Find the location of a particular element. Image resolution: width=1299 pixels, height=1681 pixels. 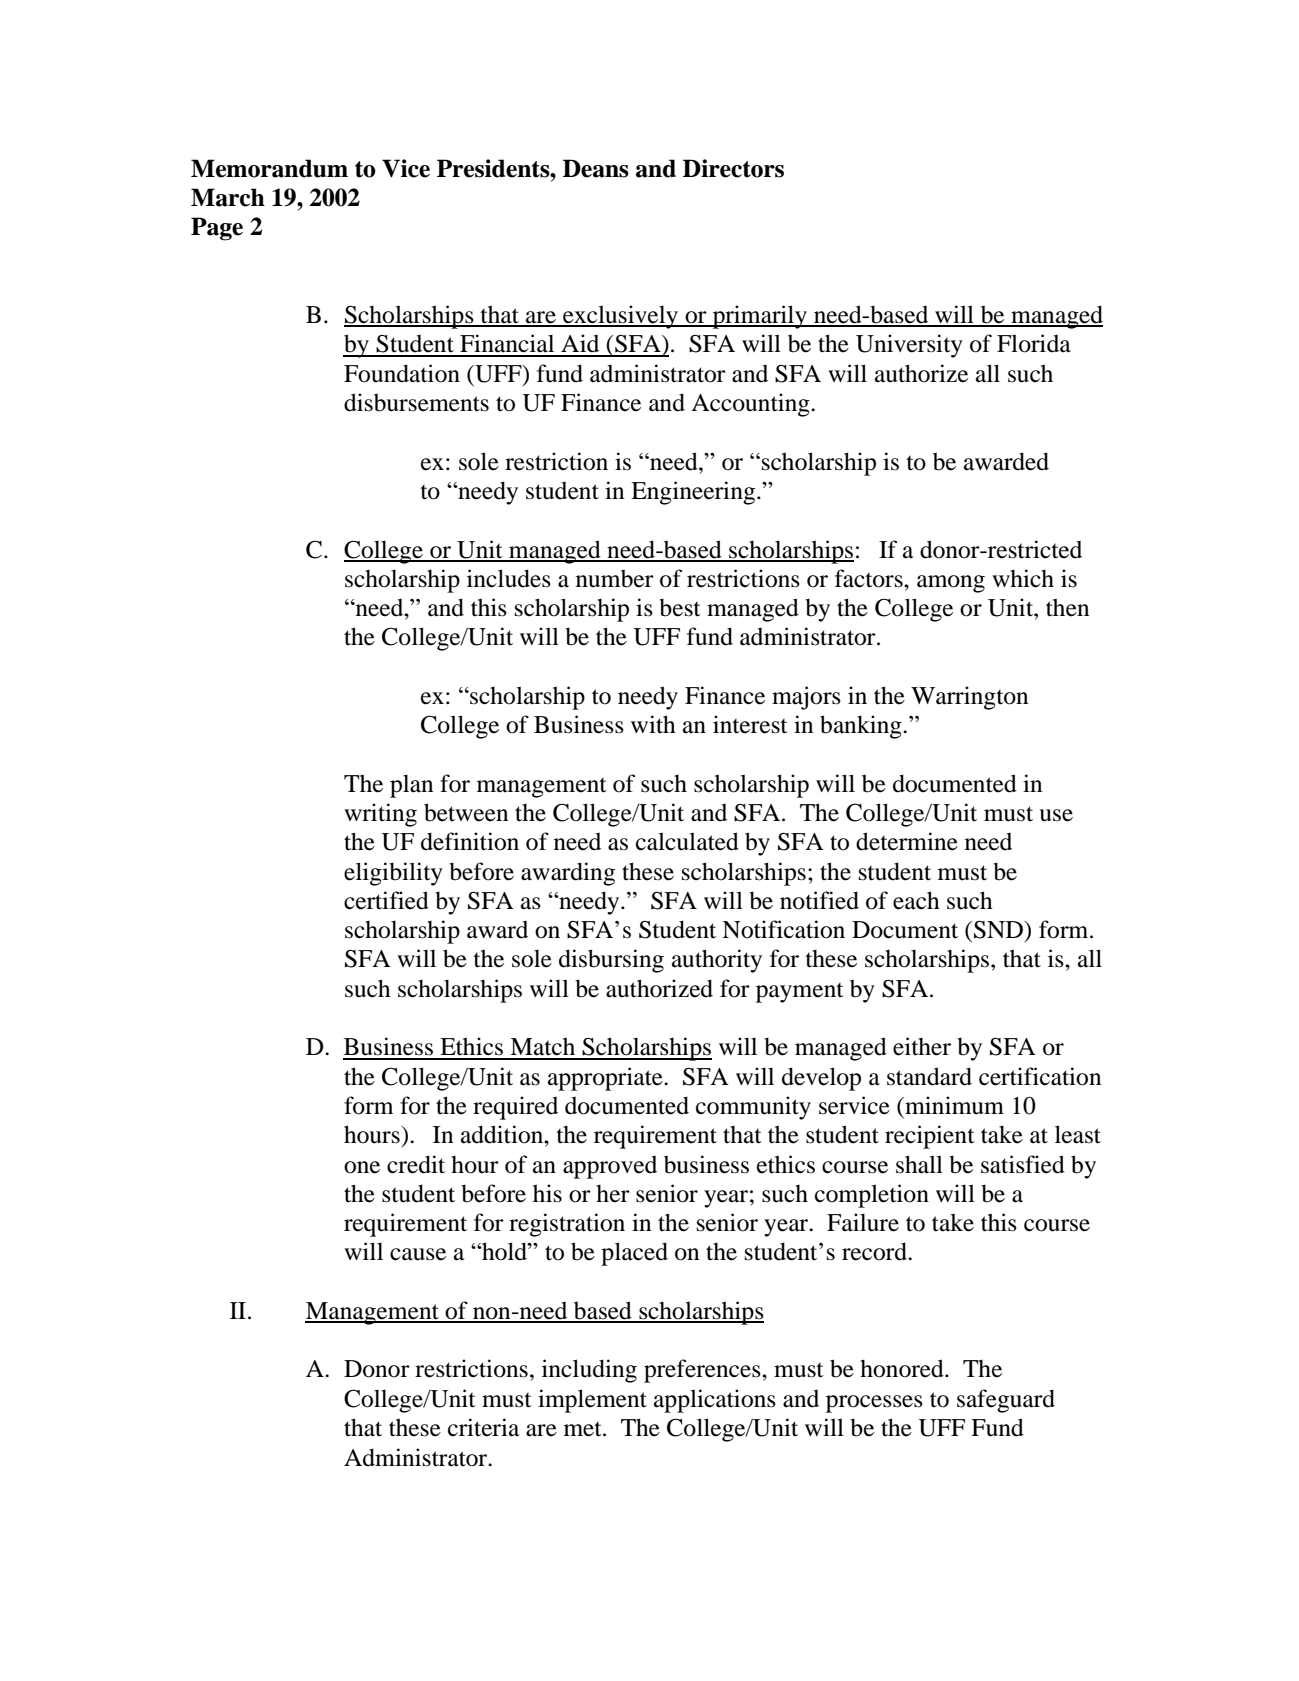

Florida is located at coordinates (1034, 343).
